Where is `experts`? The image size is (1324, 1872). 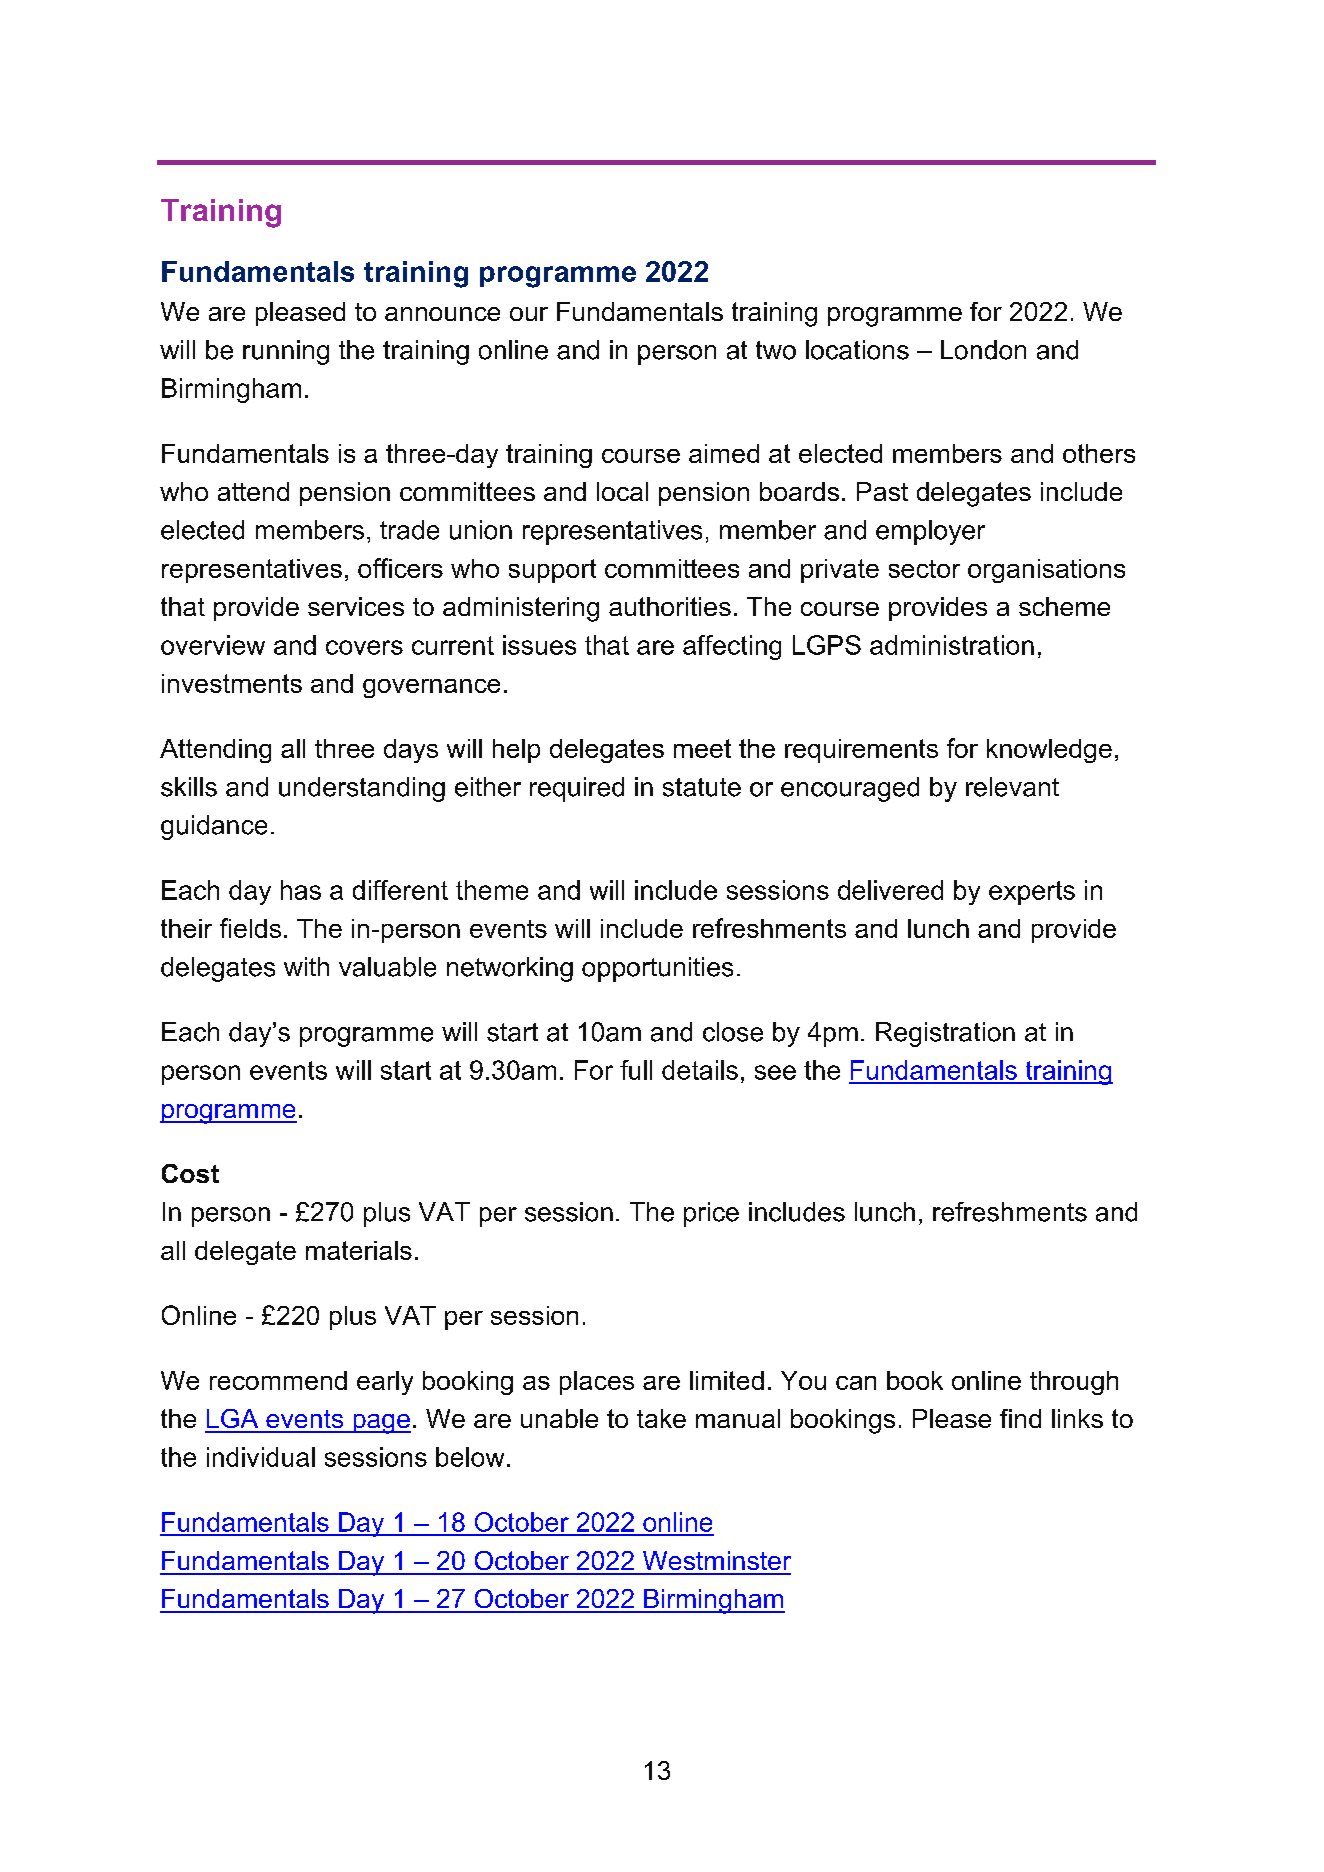 experts is located at coordinates (1032, 893).
